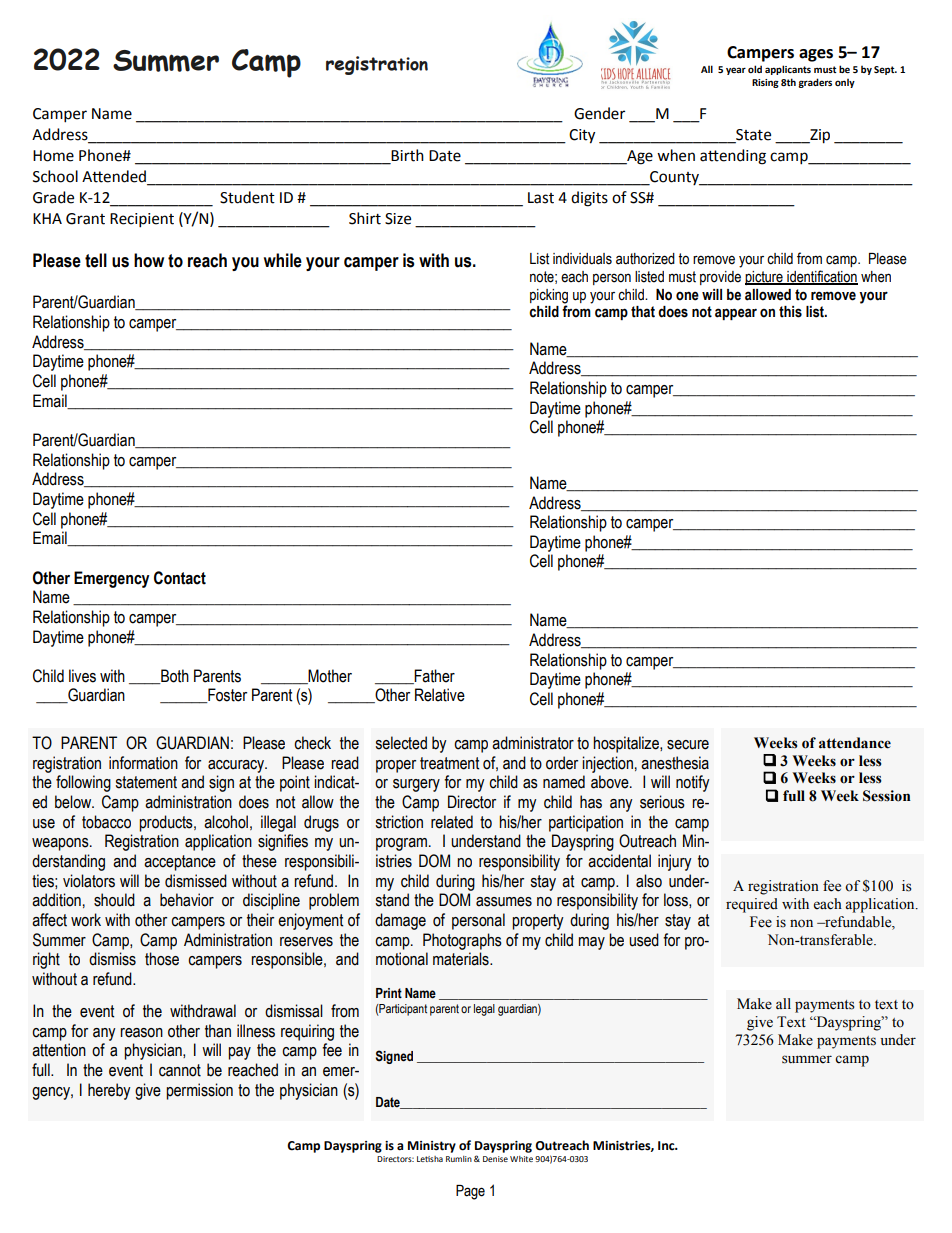 This screenshot has height=1233, width=952. What do you see at coordinates (440, 695) in the screenshot?
I see `Relative` at bounding box center [440, 695].
